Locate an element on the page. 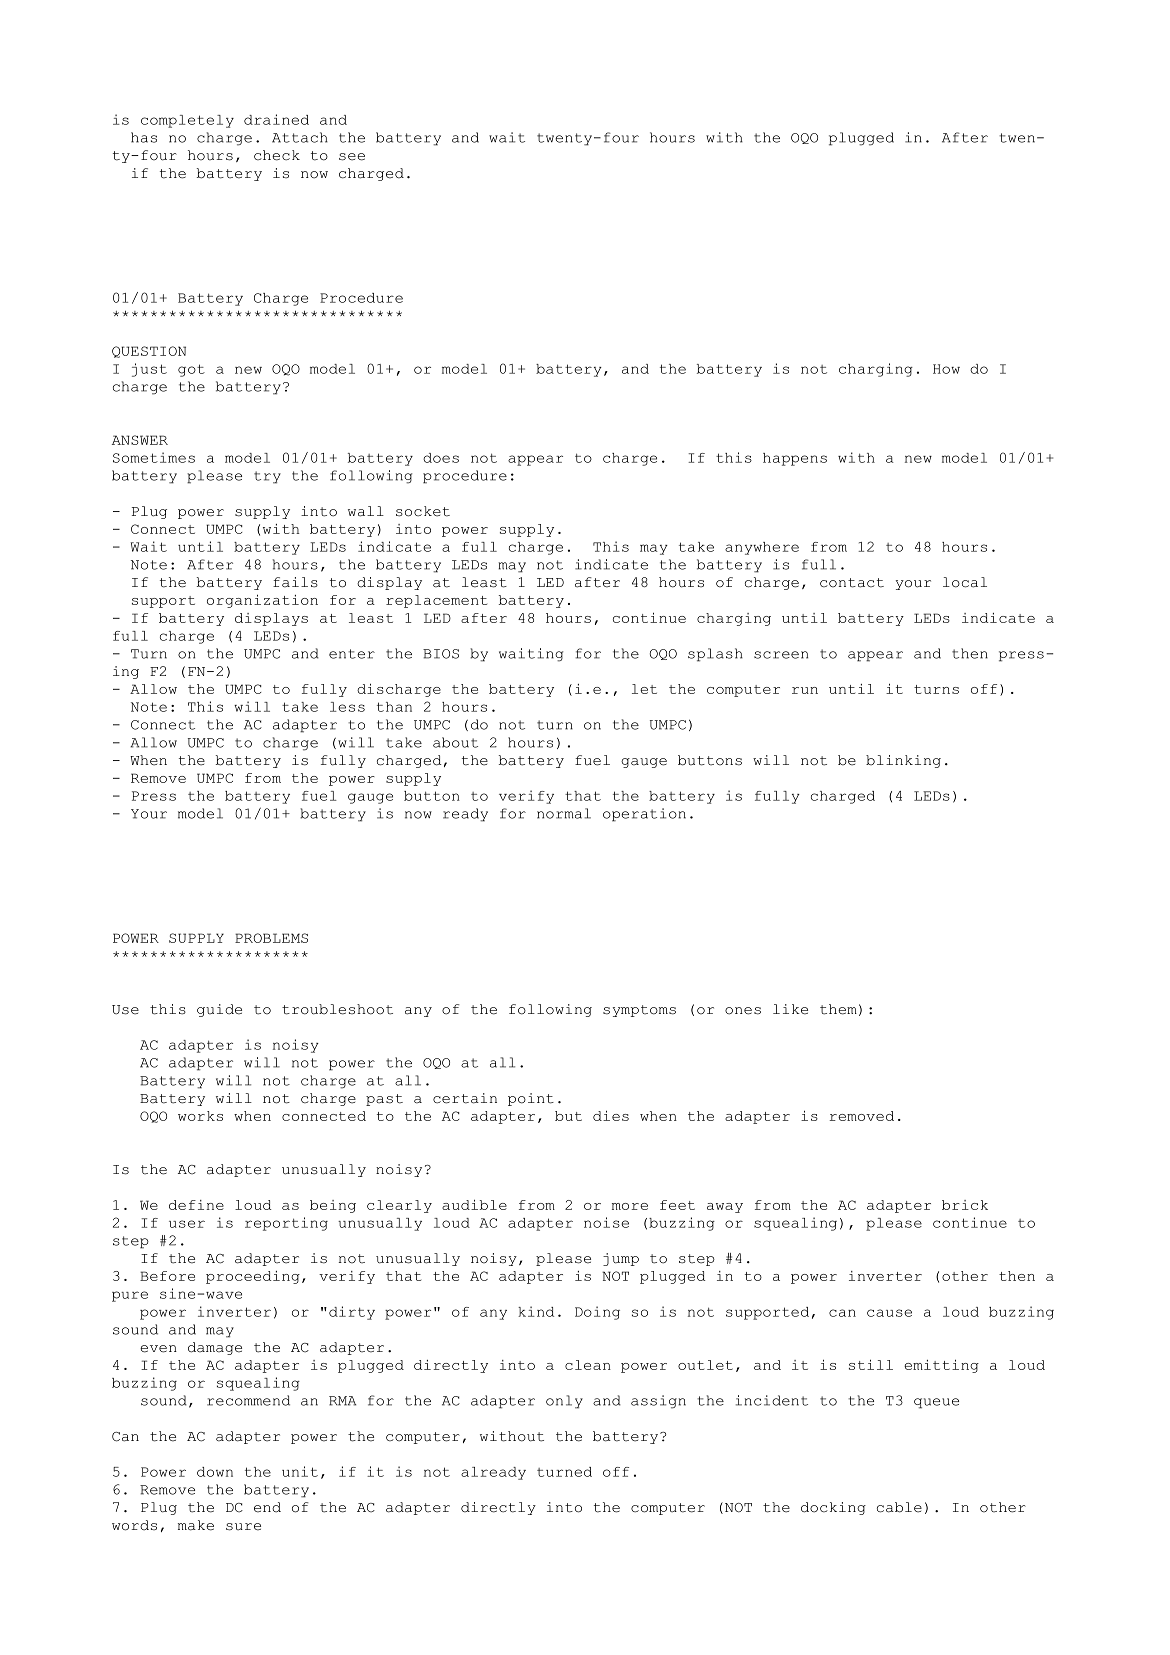 This page has height=1655, width=1170. down is located at coordinates (215, 1472).
